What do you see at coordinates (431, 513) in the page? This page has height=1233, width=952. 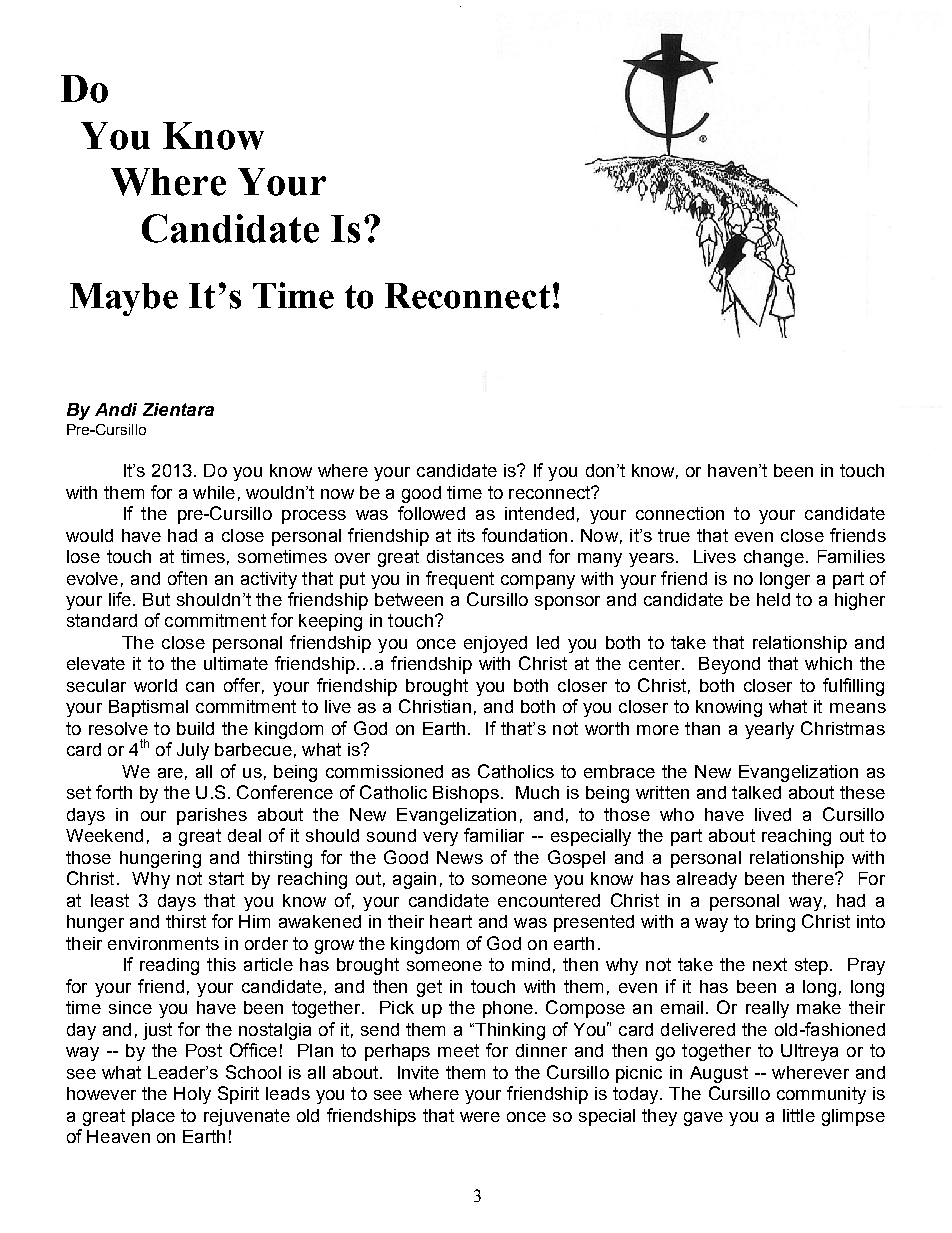 I see `followed` at bounding box center [431, 513].
